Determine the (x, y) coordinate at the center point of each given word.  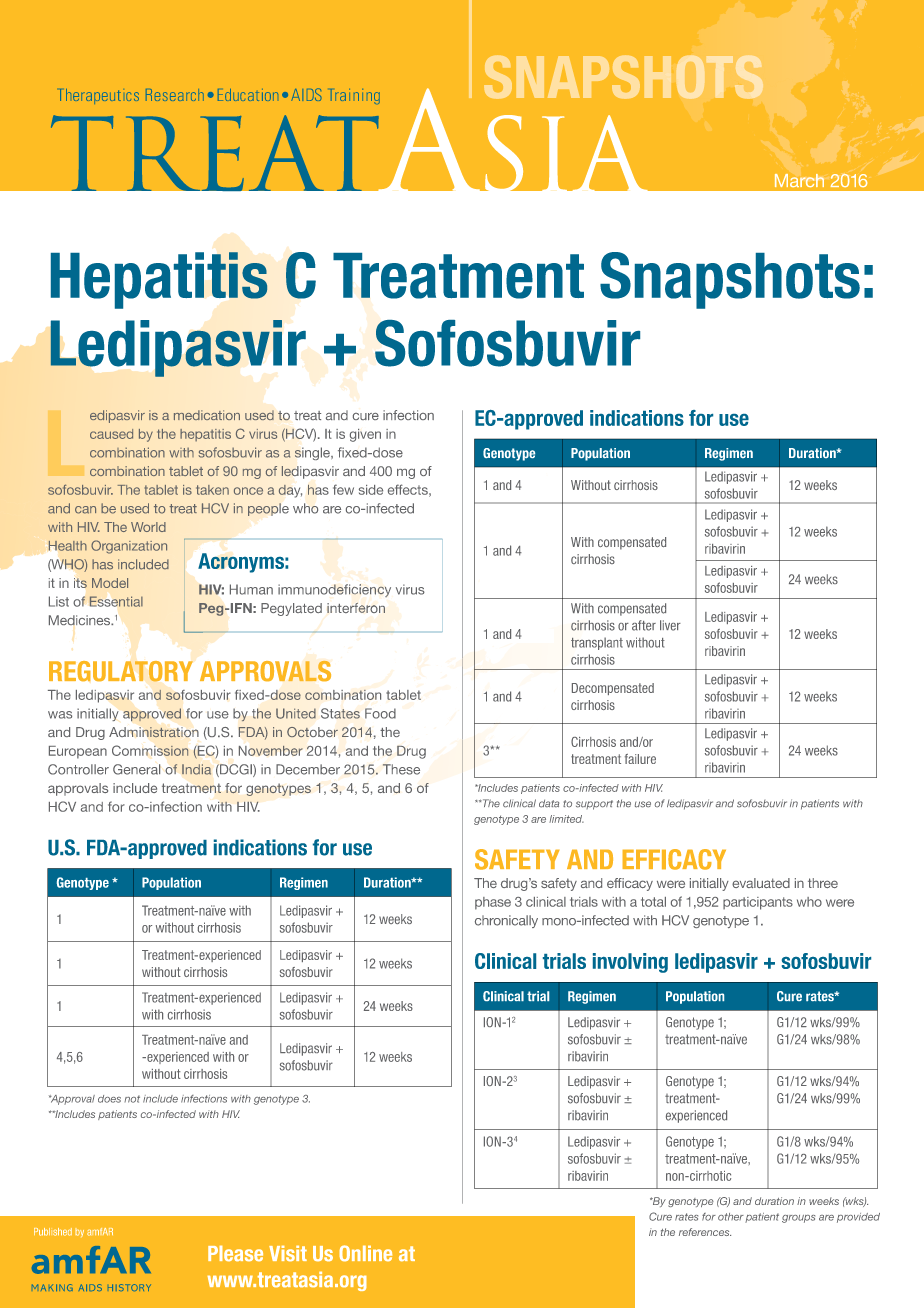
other (731, 1217)
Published (53, 1232)
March (799, 180)
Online (366, 1253)
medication (207, 415)
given (365, 435)
